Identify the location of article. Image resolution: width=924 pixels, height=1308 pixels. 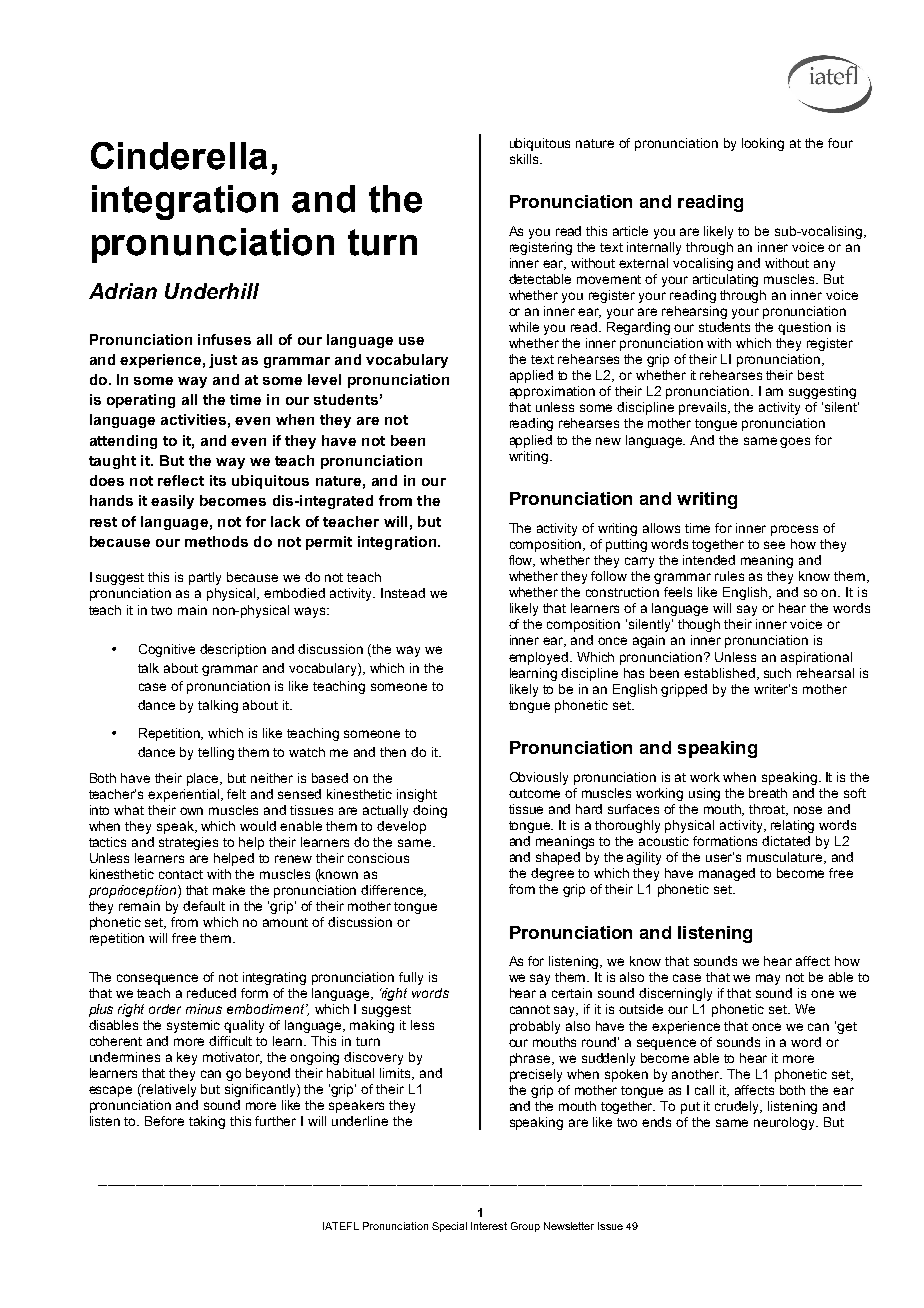
(630, 231).
